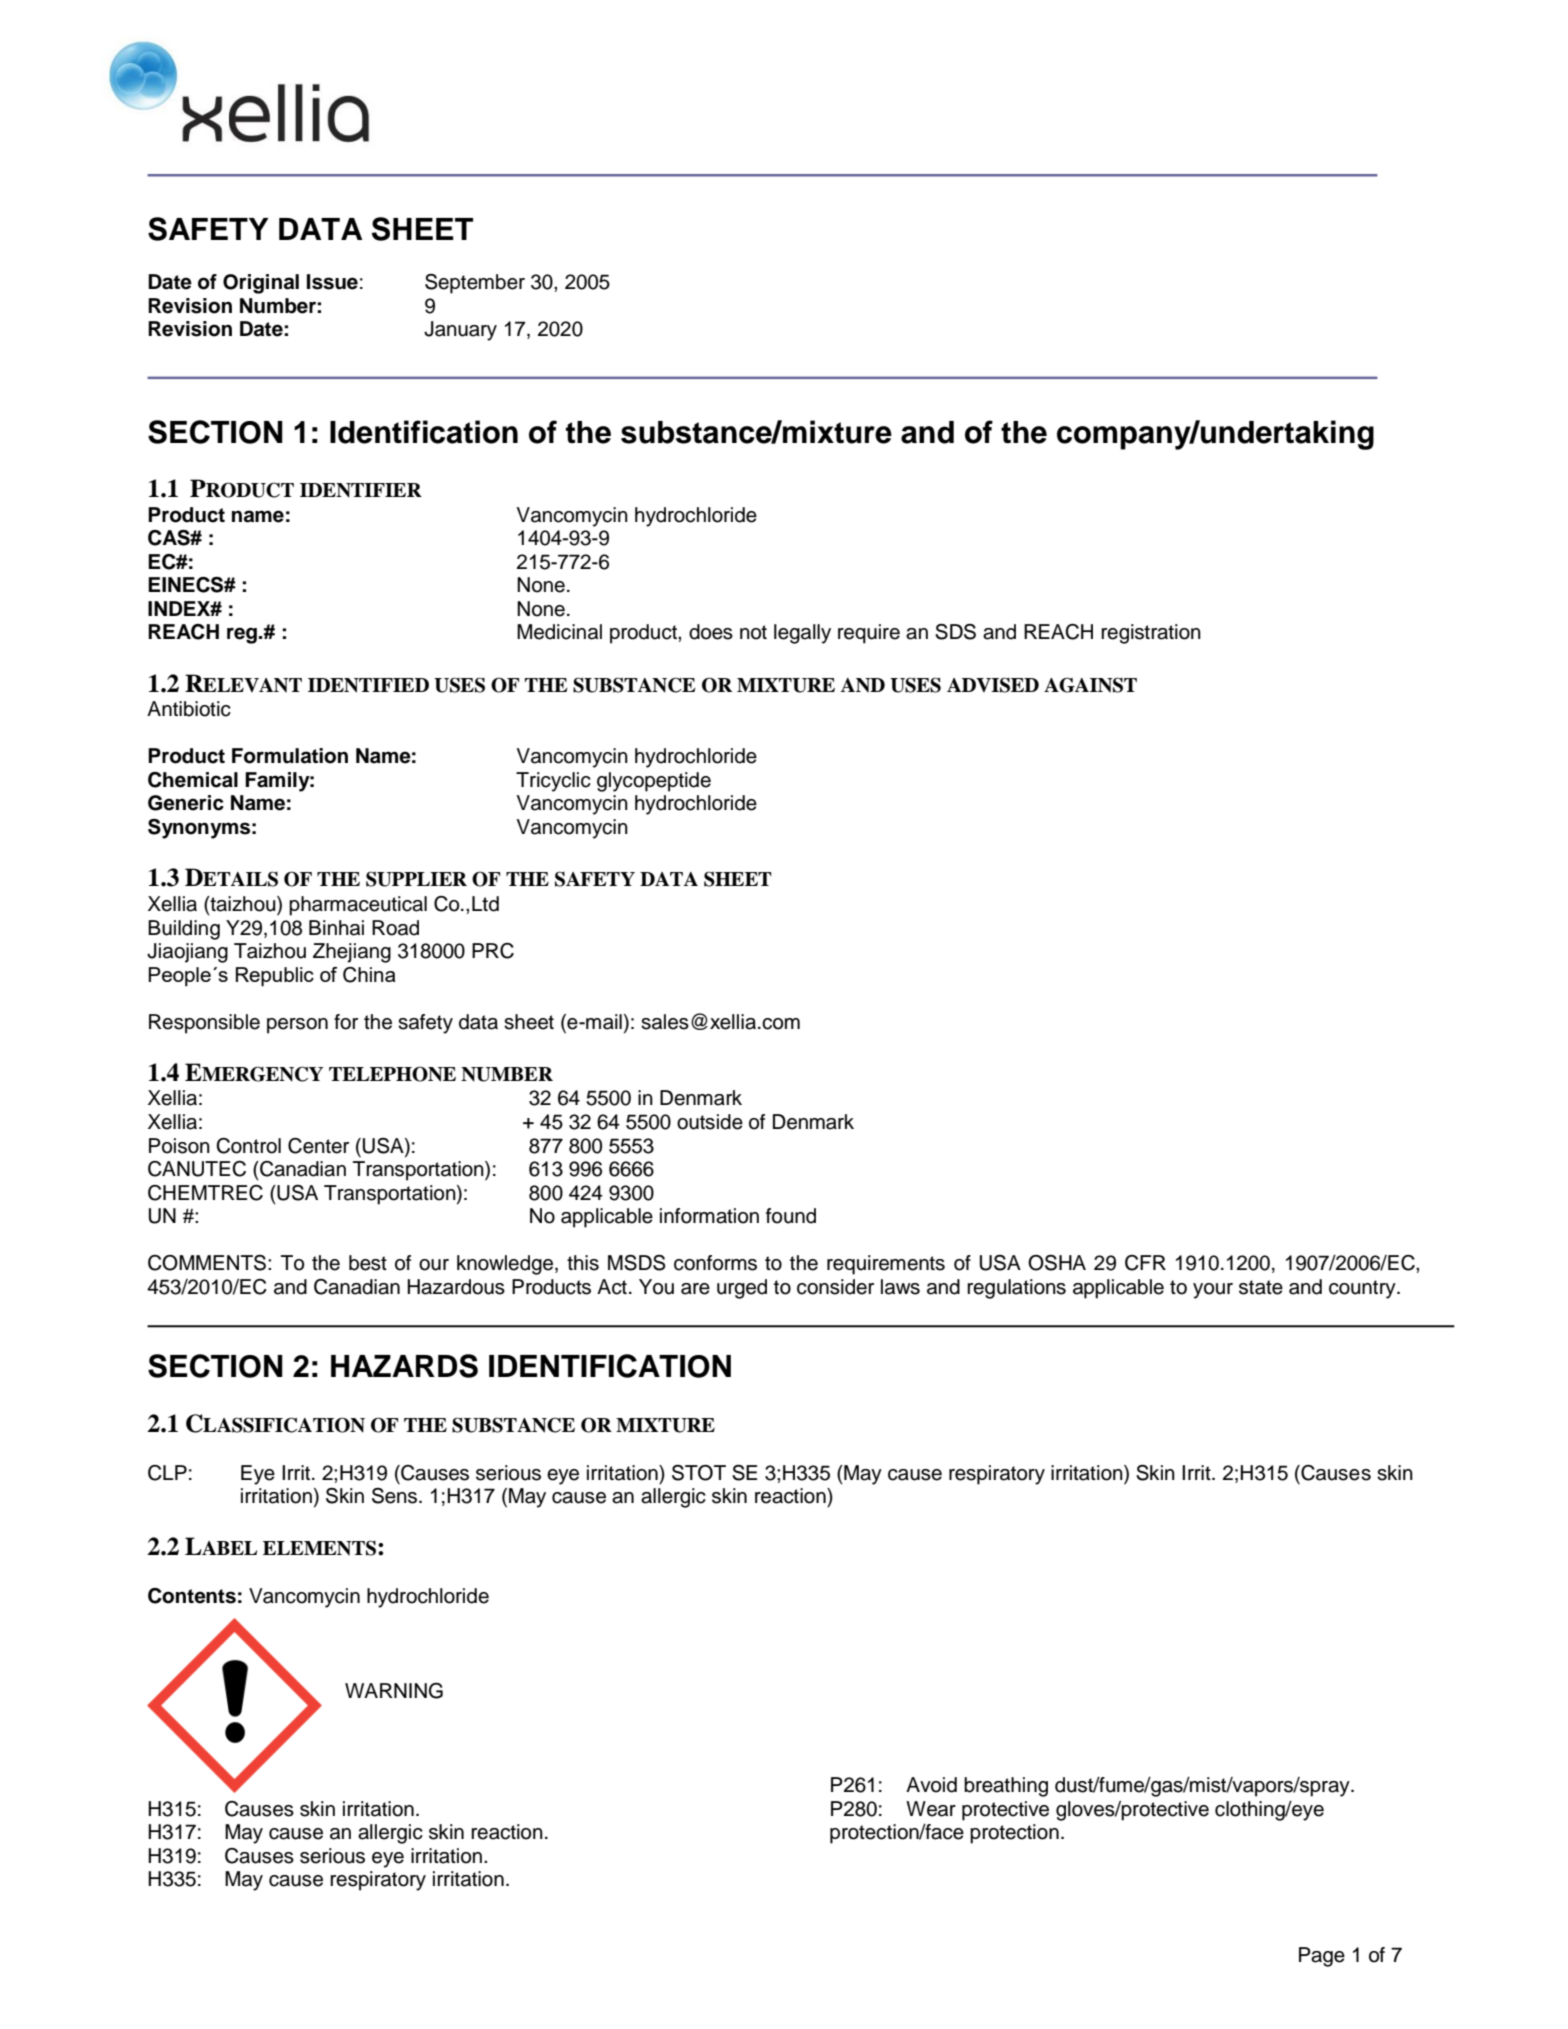 The width and height of the screenshot is (1568, 2029). Describe the element at coordinates (931, 1809) in the screenshot. I see `Wear` at that location.
